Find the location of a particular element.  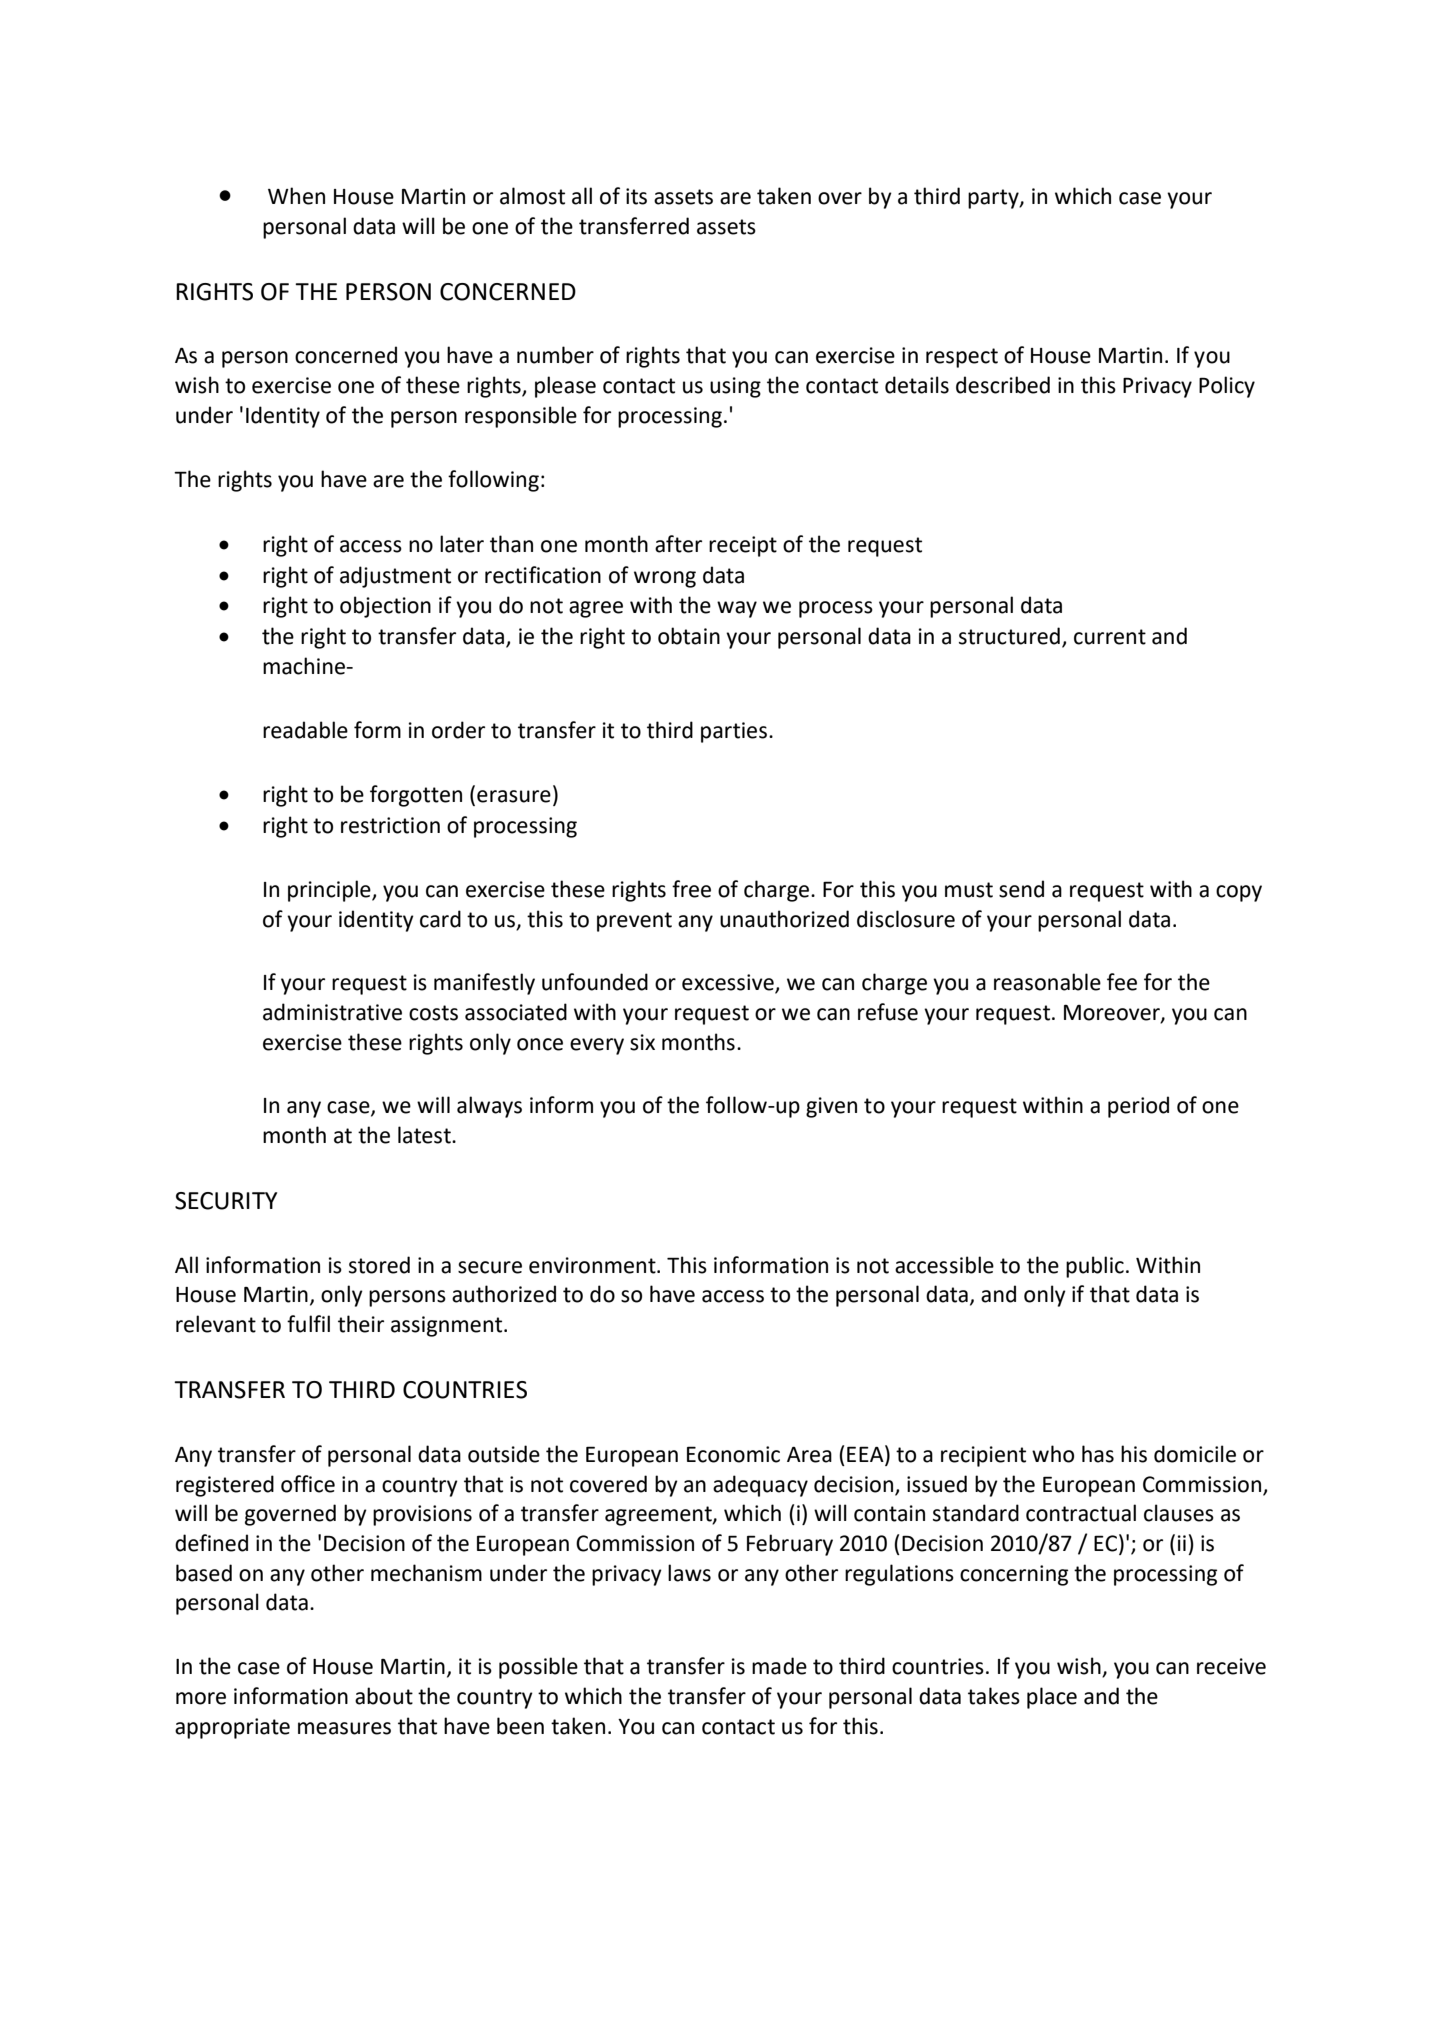

When is located at coordinates (296, 196).
